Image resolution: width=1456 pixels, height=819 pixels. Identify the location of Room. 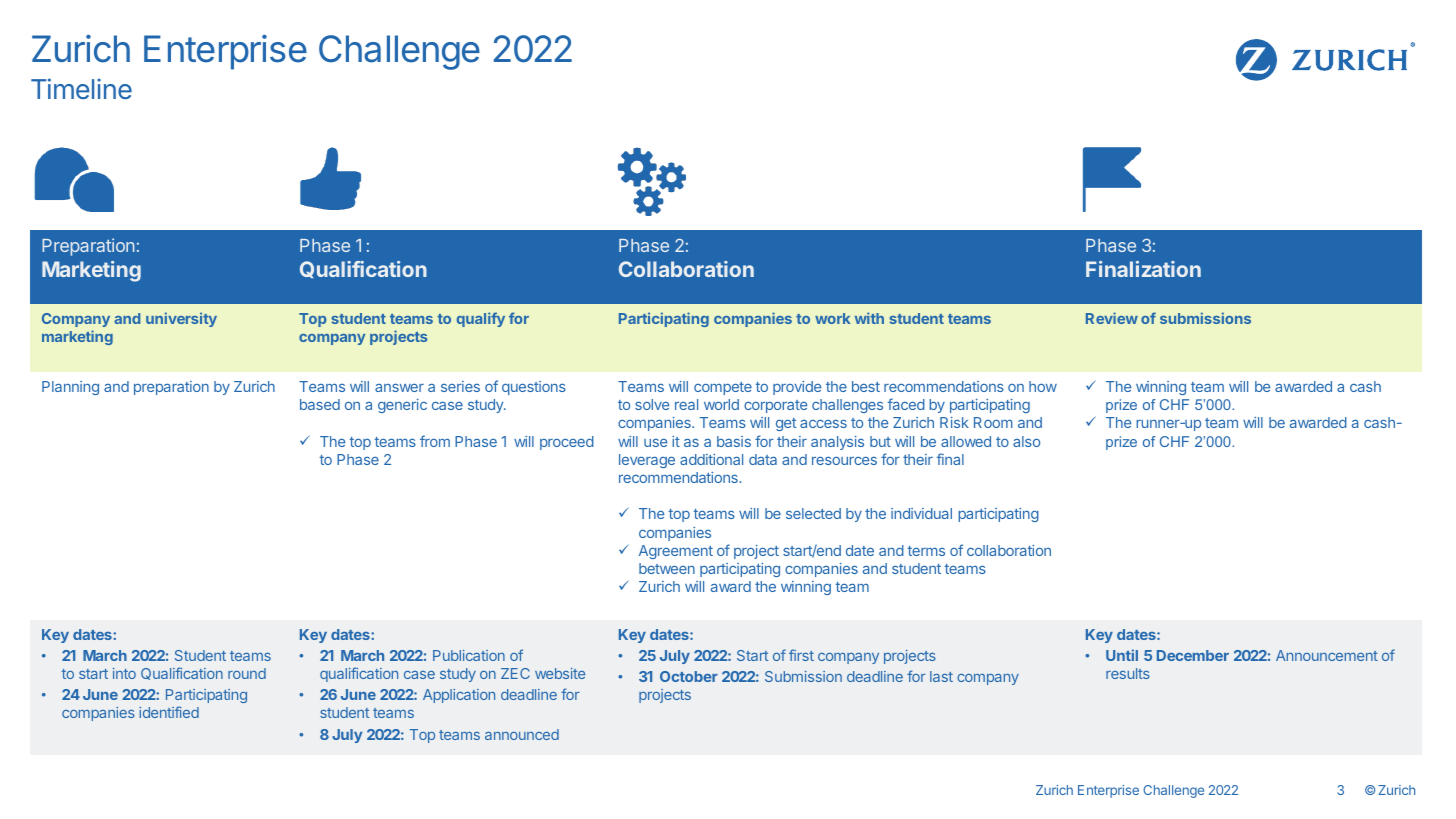
(993, 422).
